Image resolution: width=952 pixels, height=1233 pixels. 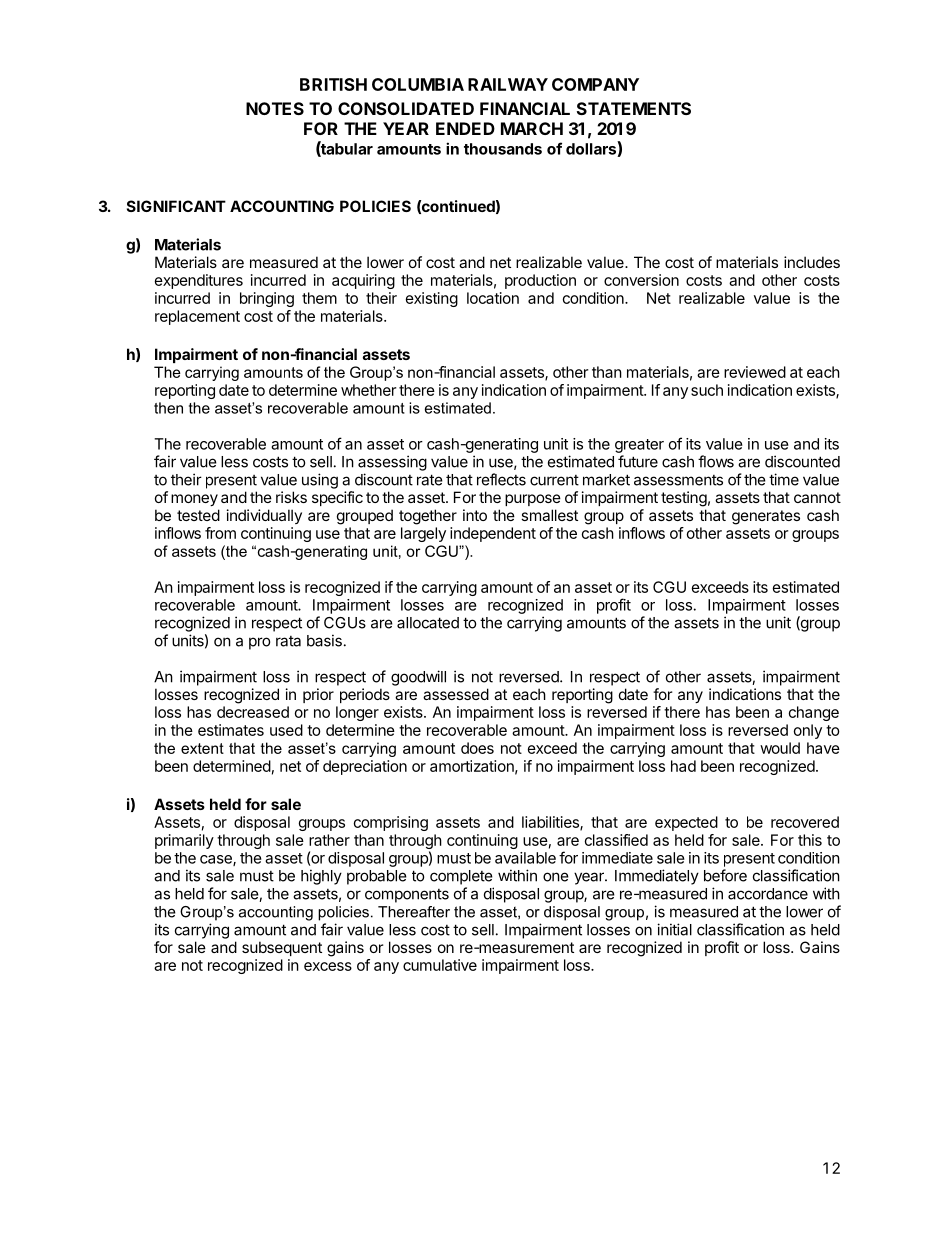 I want to click on rata, so click(x=288, y=641).
